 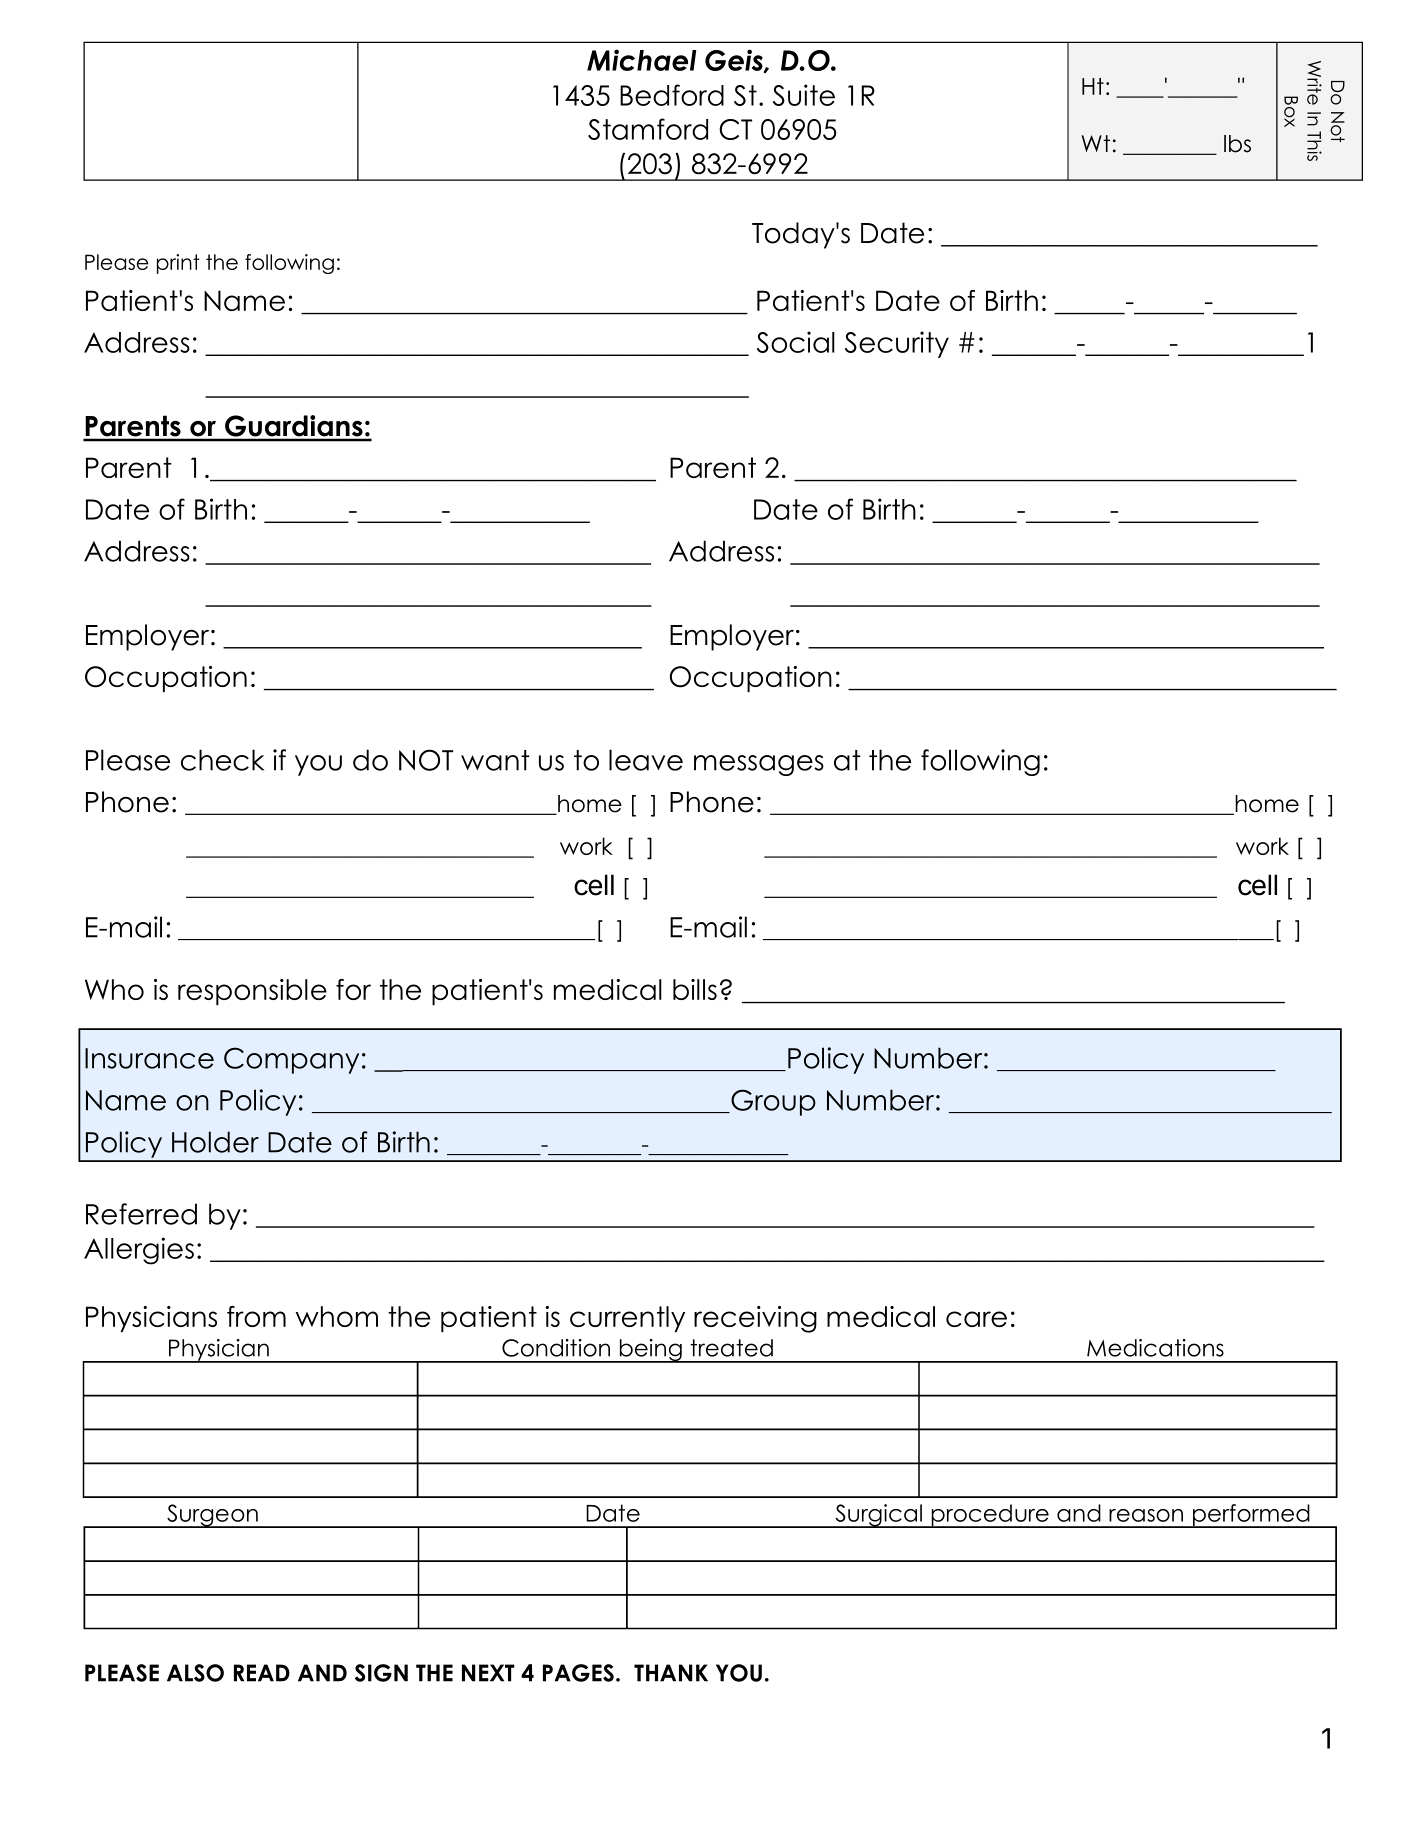 What do you see at coordinates (1237, 144) in the screenshot?
I see `lbs` at bounding box center [1237, 144].
